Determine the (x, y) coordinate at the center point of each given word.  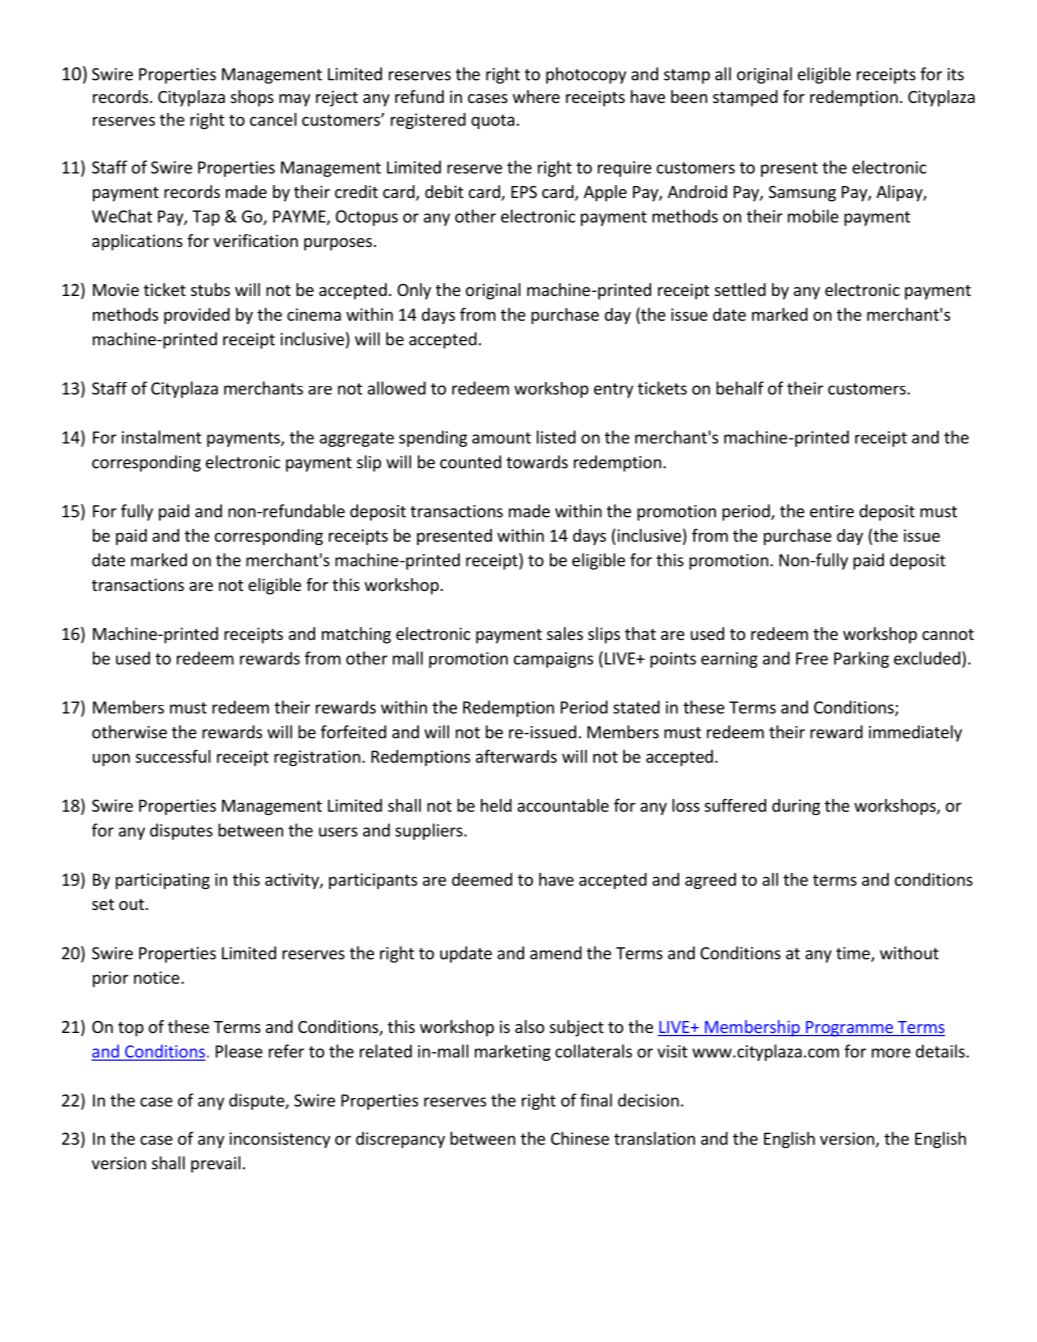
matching (356, 635)
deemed (482, 879)
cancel (273, 119)
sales (565, 633)
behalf (740, 388)
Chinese (580, 1138)
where (536, 96)
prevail (216, 1164)
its (956, 74)
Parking (861, 659)
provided (197, 316)
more (891, 1053)
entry (613, 390)
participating (163, 881)
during (796, 807)
